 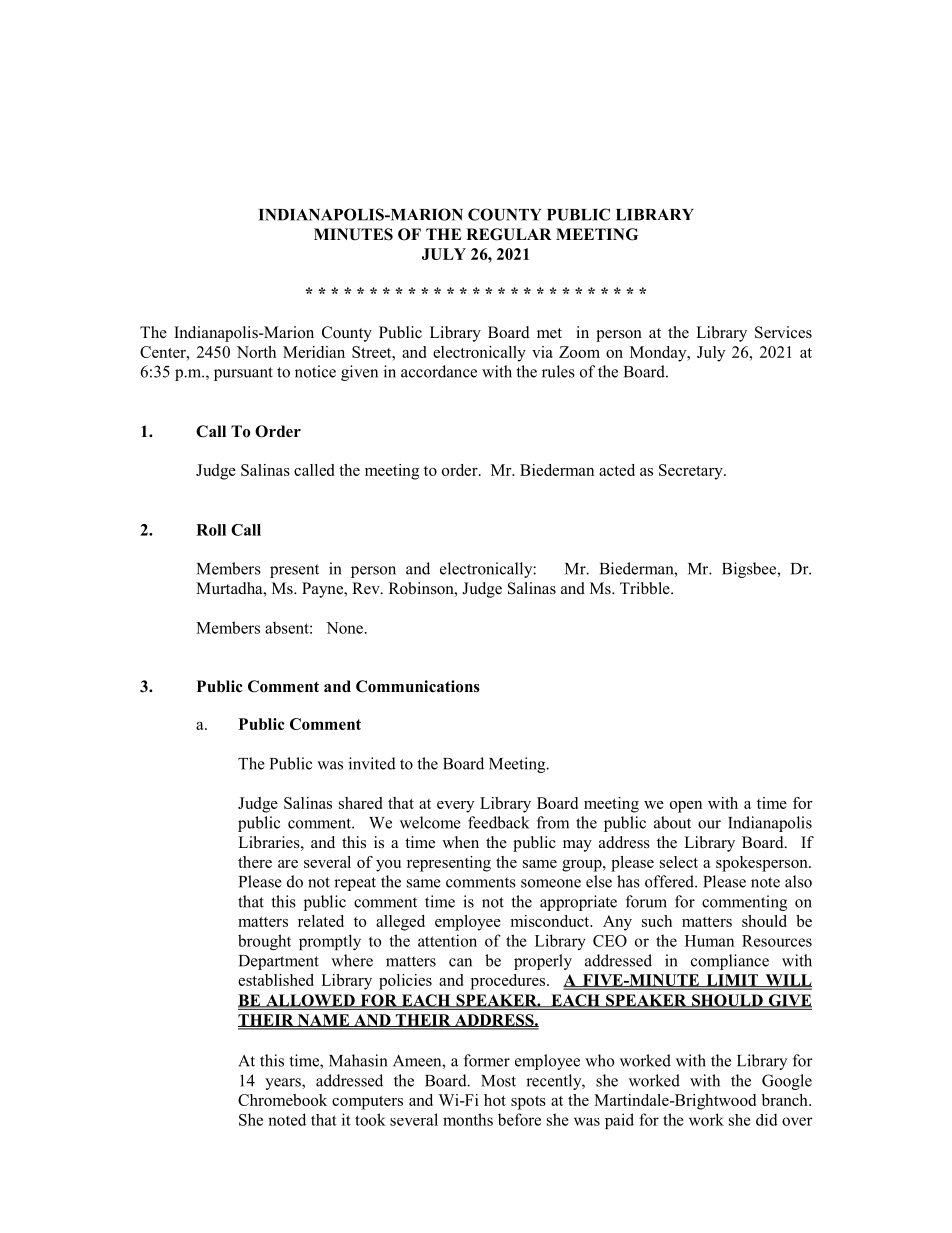 What do you see at coordinates (344, 628) in the page?
I see `None` at bounding box center [344, 628].
